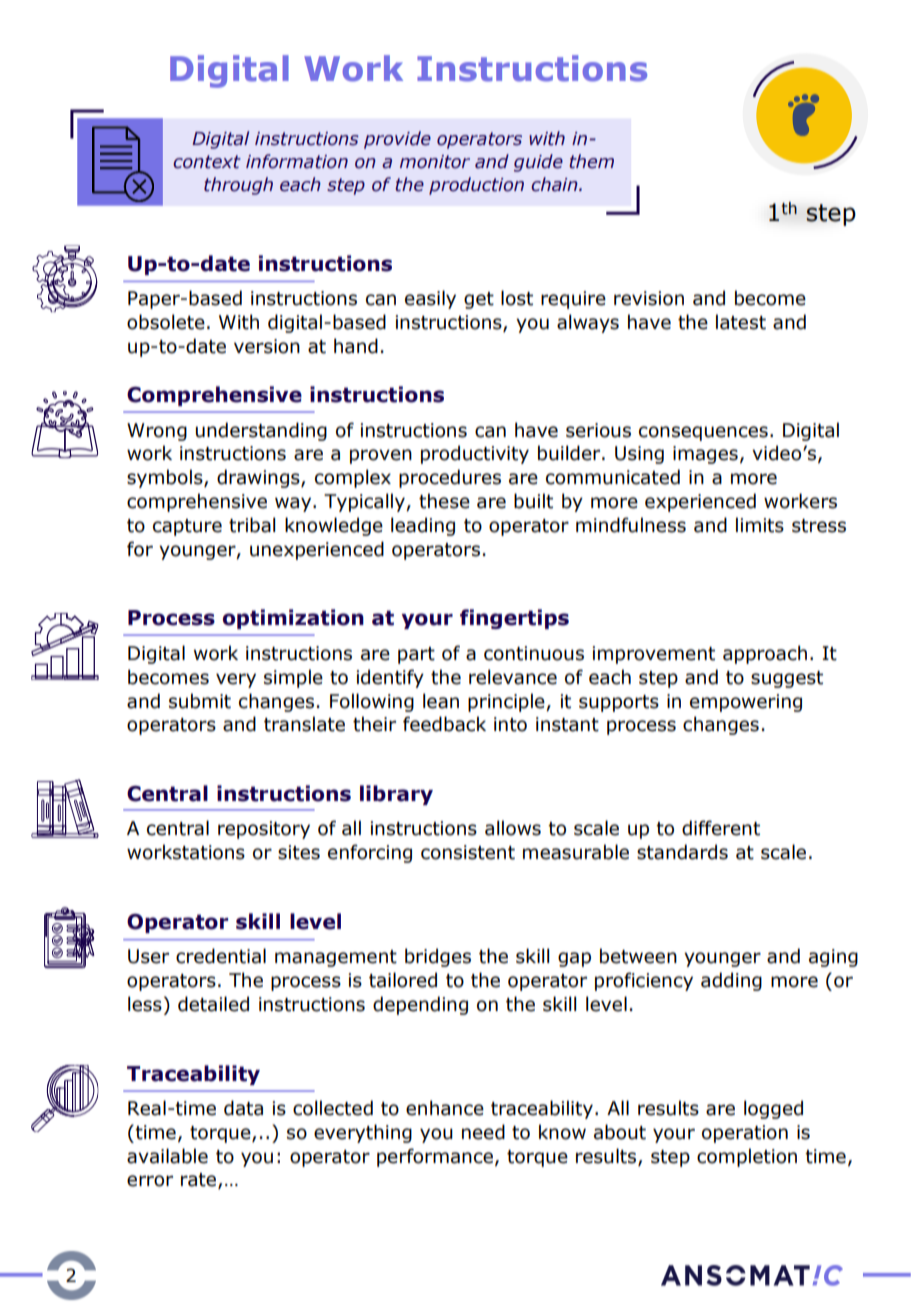 Image resolution: width=911 pixels, height=1316 pixels. Describe the element at coordinates (476, 186) in the screenshot. I see `production` at that location.
